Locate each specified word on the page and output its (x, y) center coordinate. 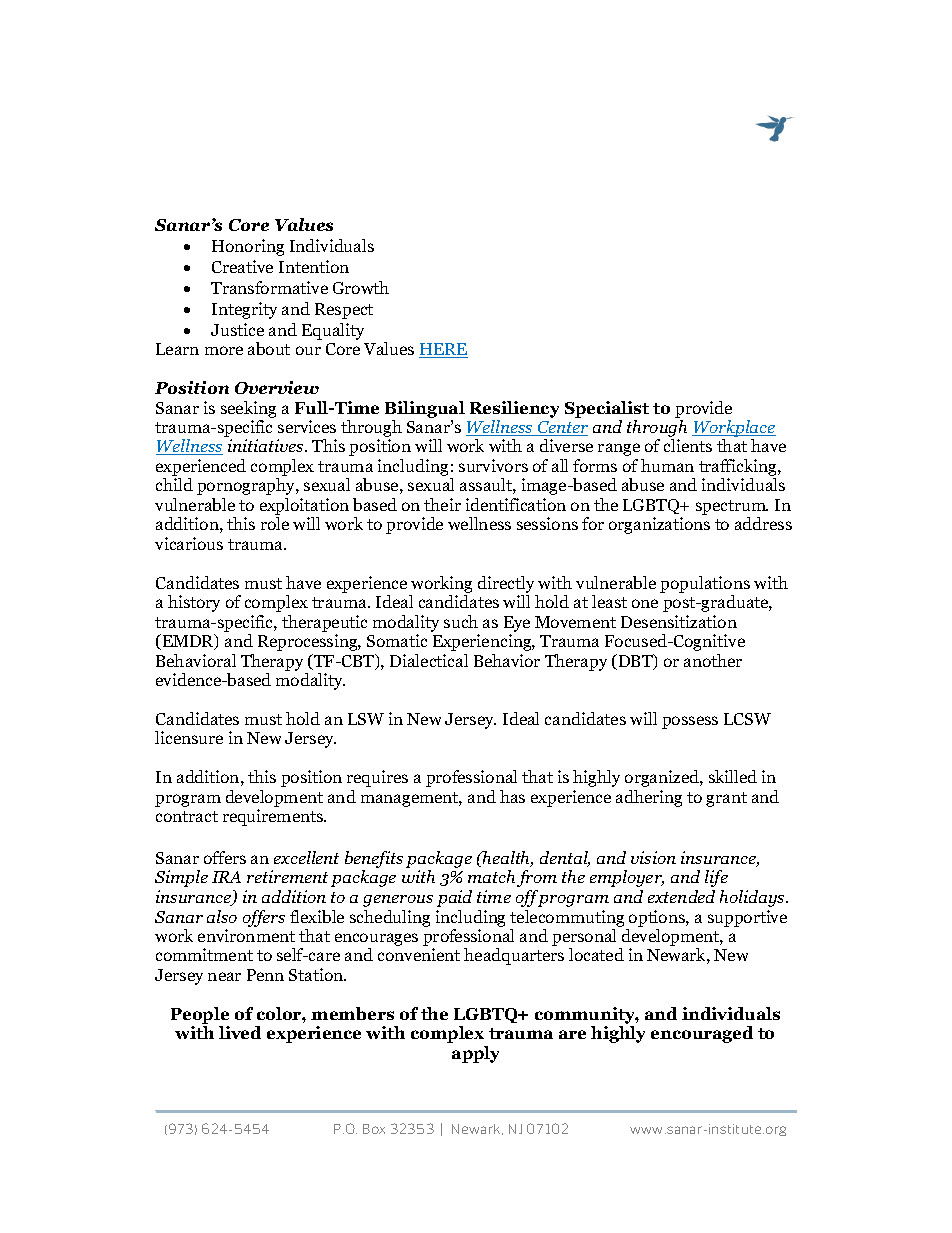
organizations (659, 525)
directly (506, 584)
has (512, 796)
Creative (242, 266)
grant (726, 799)
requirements (274, 817)
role (275, 523)
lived (240, 1032)
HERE (443, 350)
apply (475, 1054)
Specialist (607, 409)
